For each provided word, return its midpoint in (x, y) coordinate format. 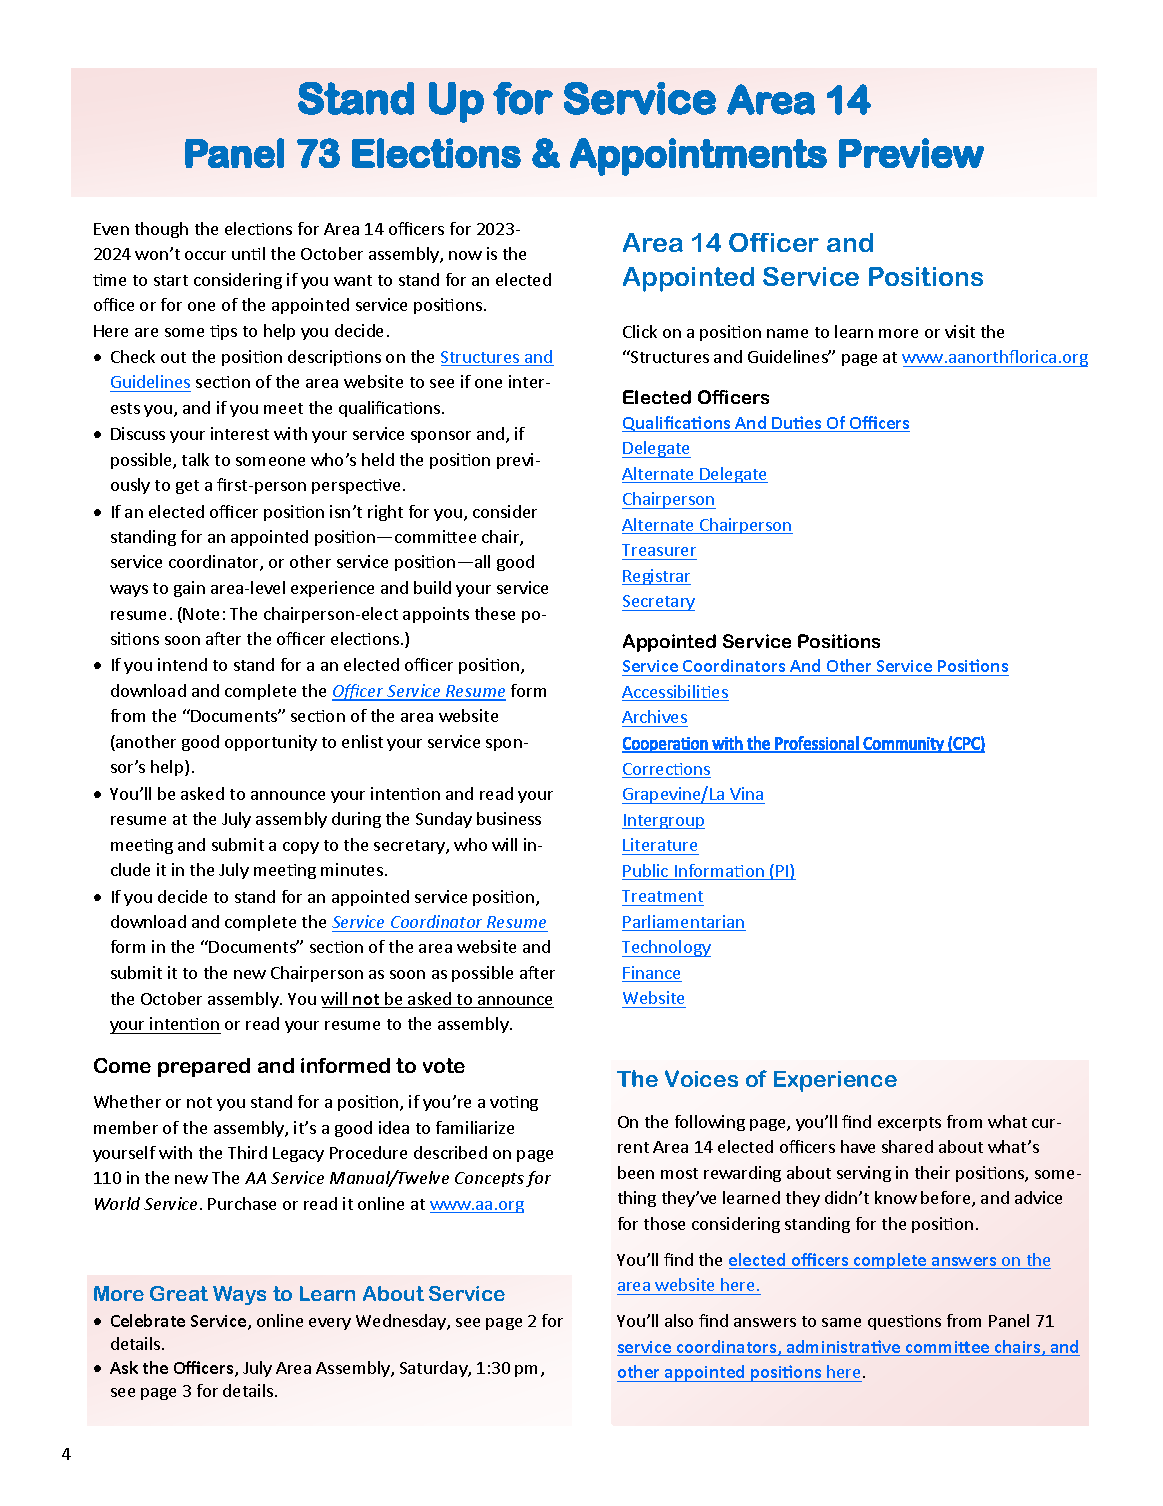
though (161, 230)
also (679, 1320)
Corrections (666, 770)
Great (179, 1293)
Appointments (698, 157)
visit (960, 331)
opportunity (271, 743)
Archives (655, 718)
